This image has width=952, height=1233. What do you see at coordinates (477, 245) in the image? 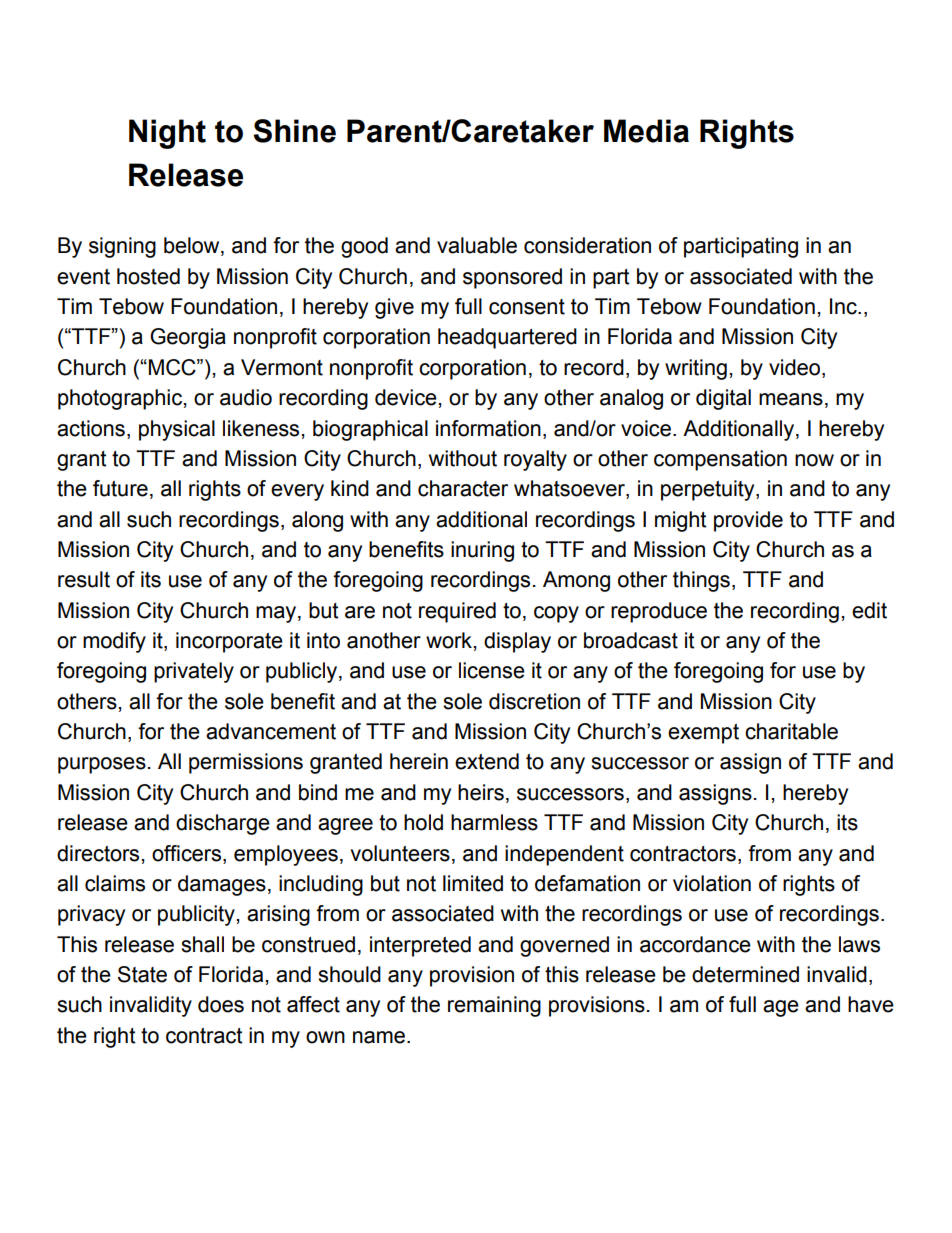
I see `valuable` at bounding box center [477, 245].
